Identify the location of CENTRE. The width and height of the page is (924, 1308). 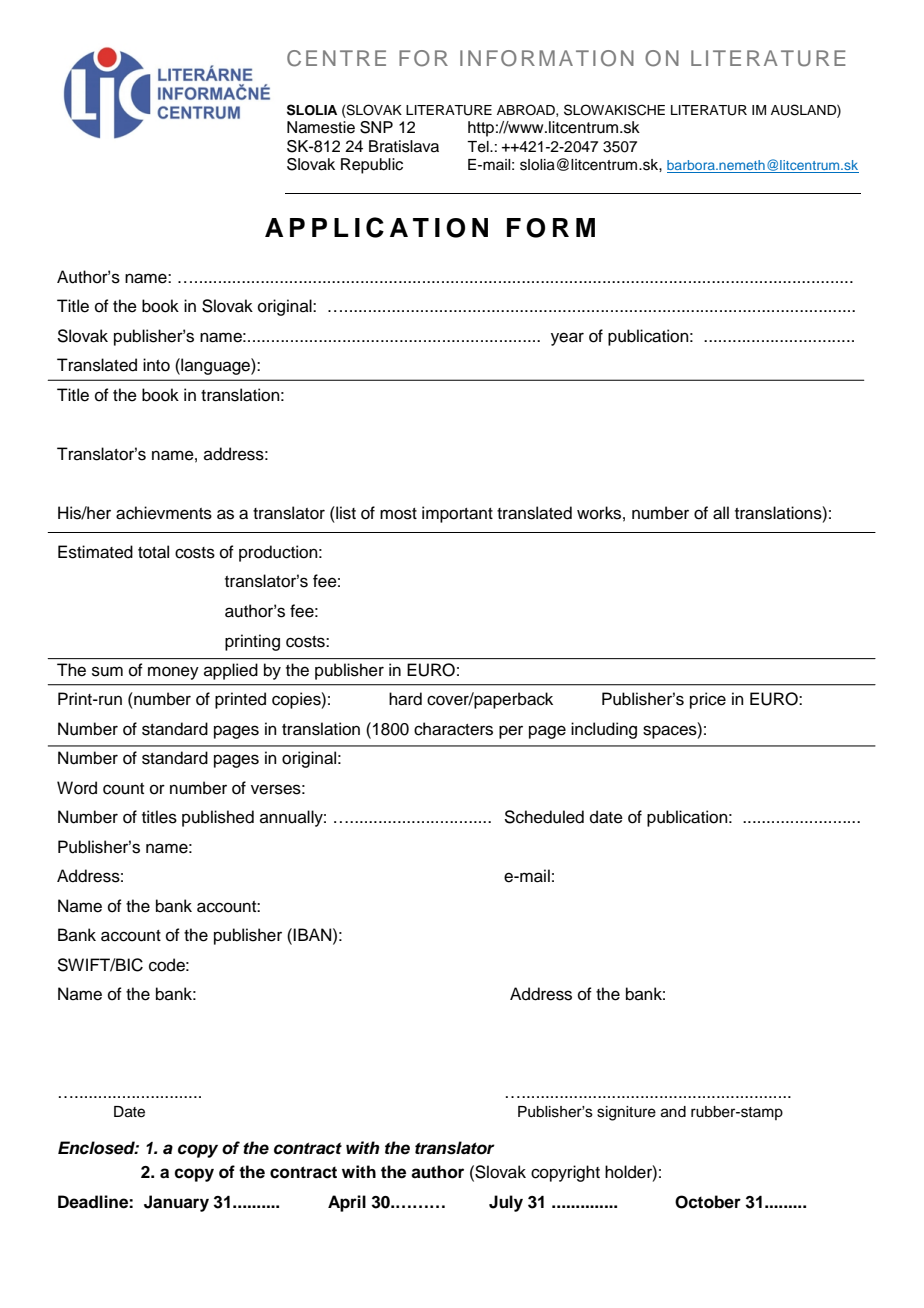
(336, 58).
